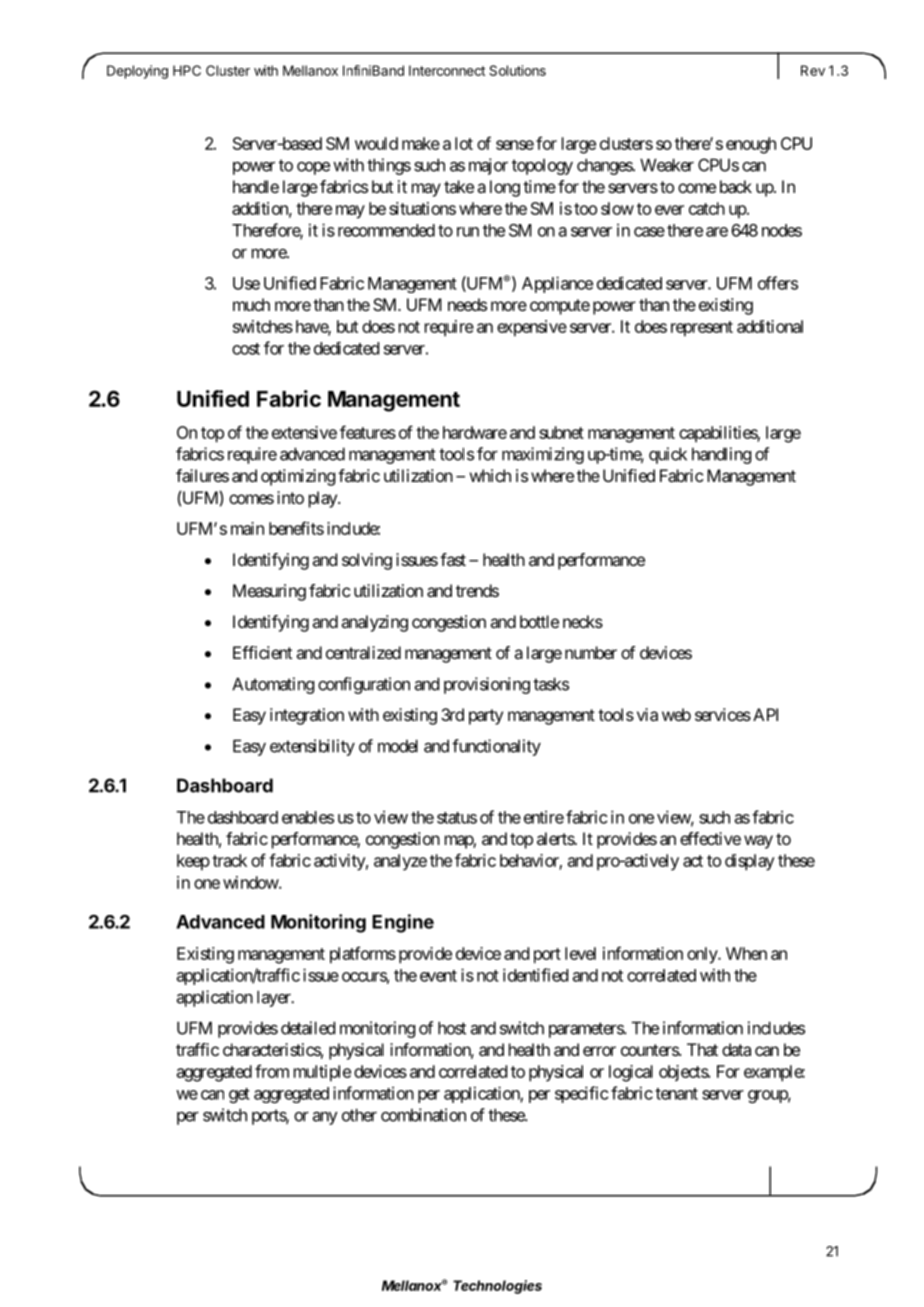 The image size is (924, 1307). What do you see at coordinates (487, 685) in the screenshot?
I see `provisioning` at bounding box center [487, 685].
